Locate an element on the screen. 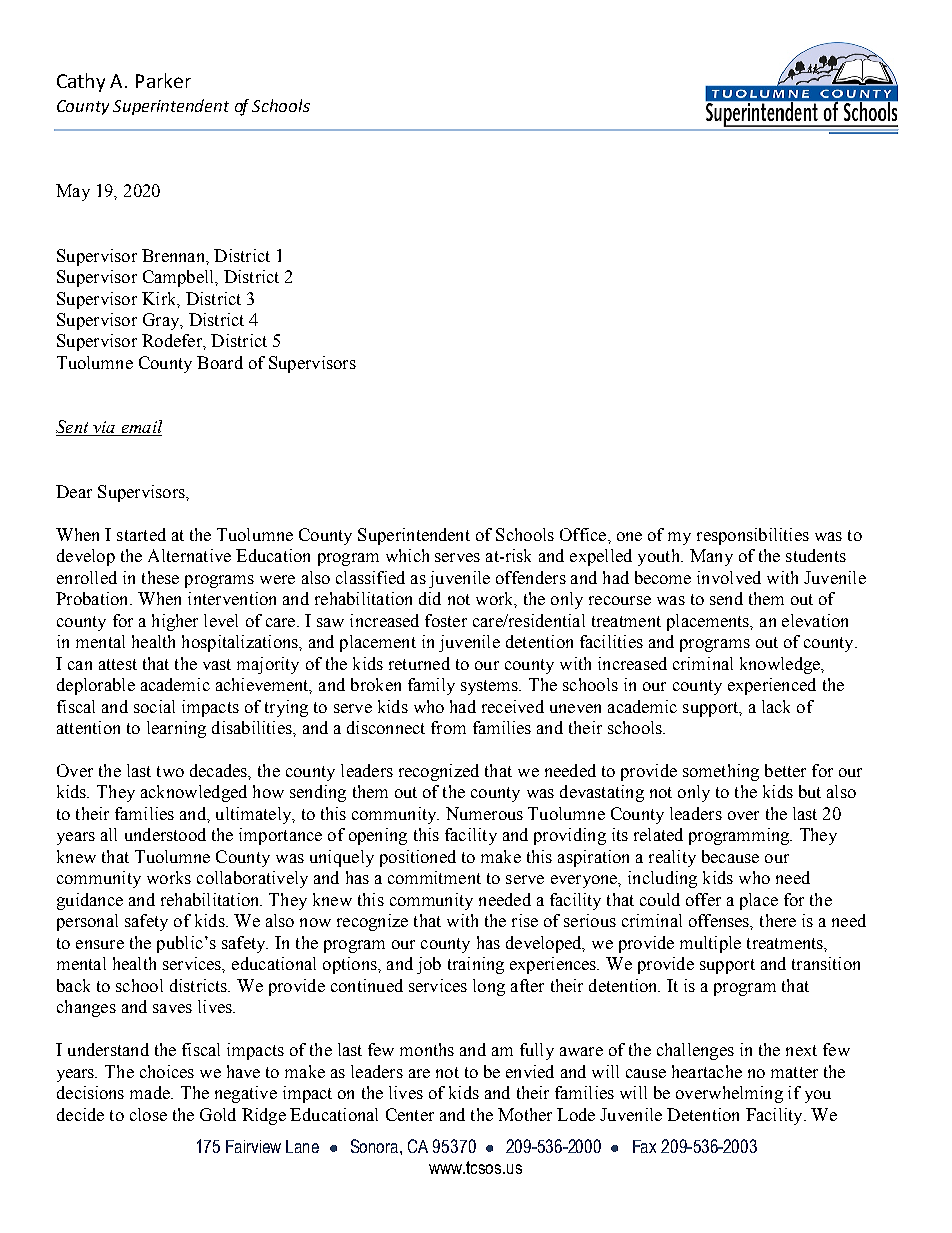 The width and height of the screenshot is (952, 1233). social is located at coordinates (154, 706).
